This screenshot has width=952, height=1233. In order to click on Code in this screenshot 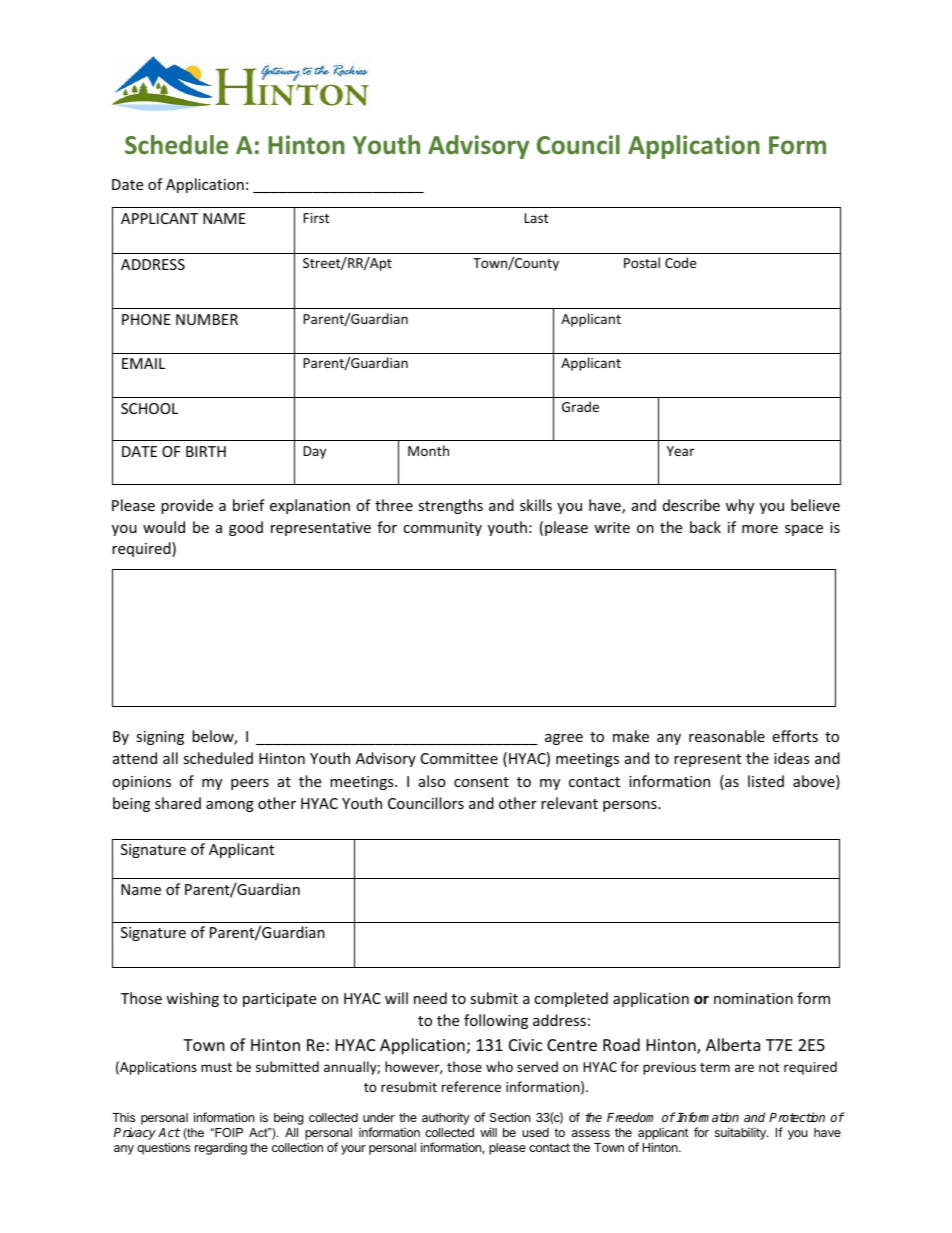, I will do `click(680, 262)`.
